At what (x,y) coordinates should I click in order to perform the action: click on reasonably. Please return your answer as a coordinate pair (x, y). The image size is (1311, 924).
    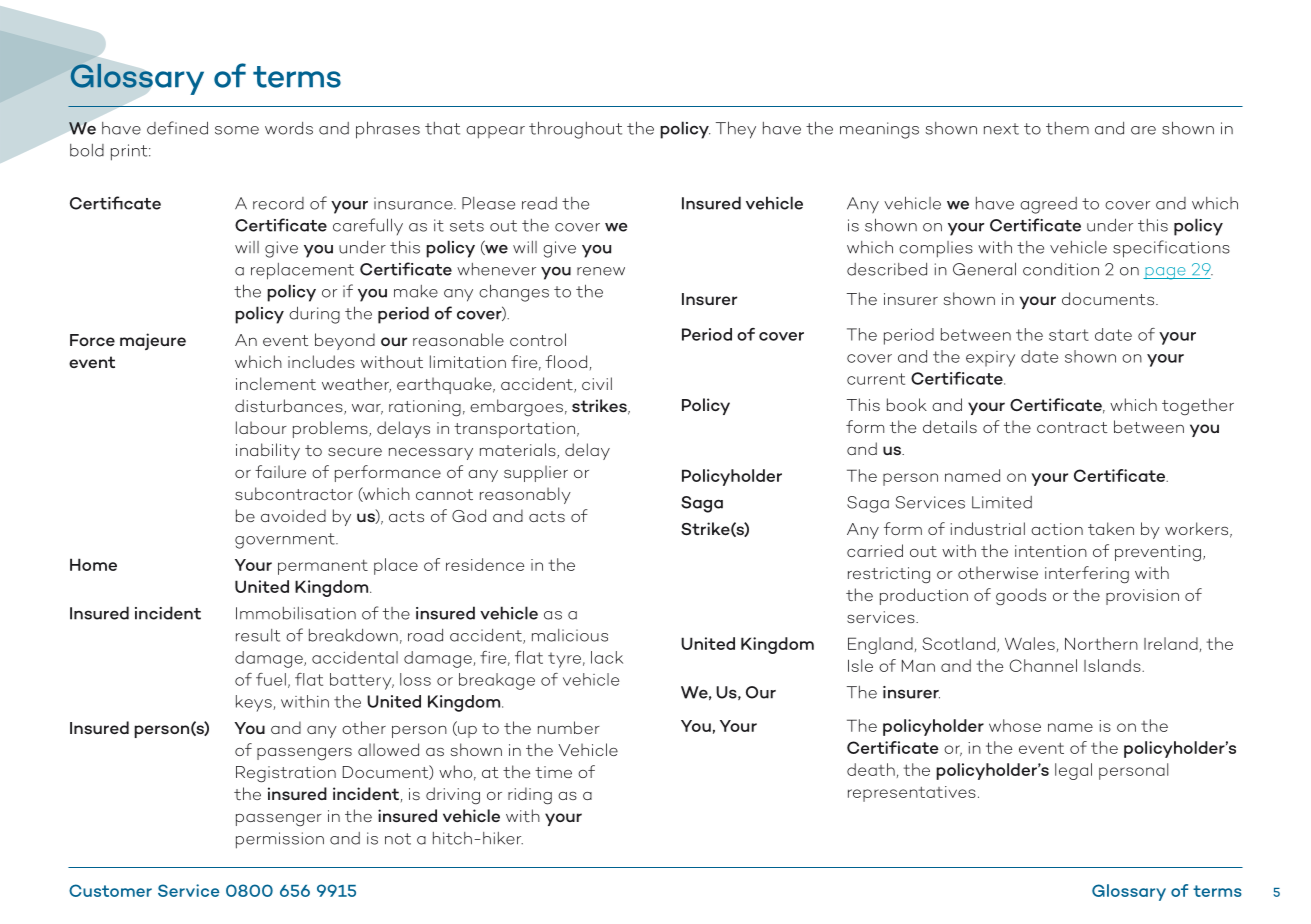
    Looking at the image, I should click on (525, 495).
